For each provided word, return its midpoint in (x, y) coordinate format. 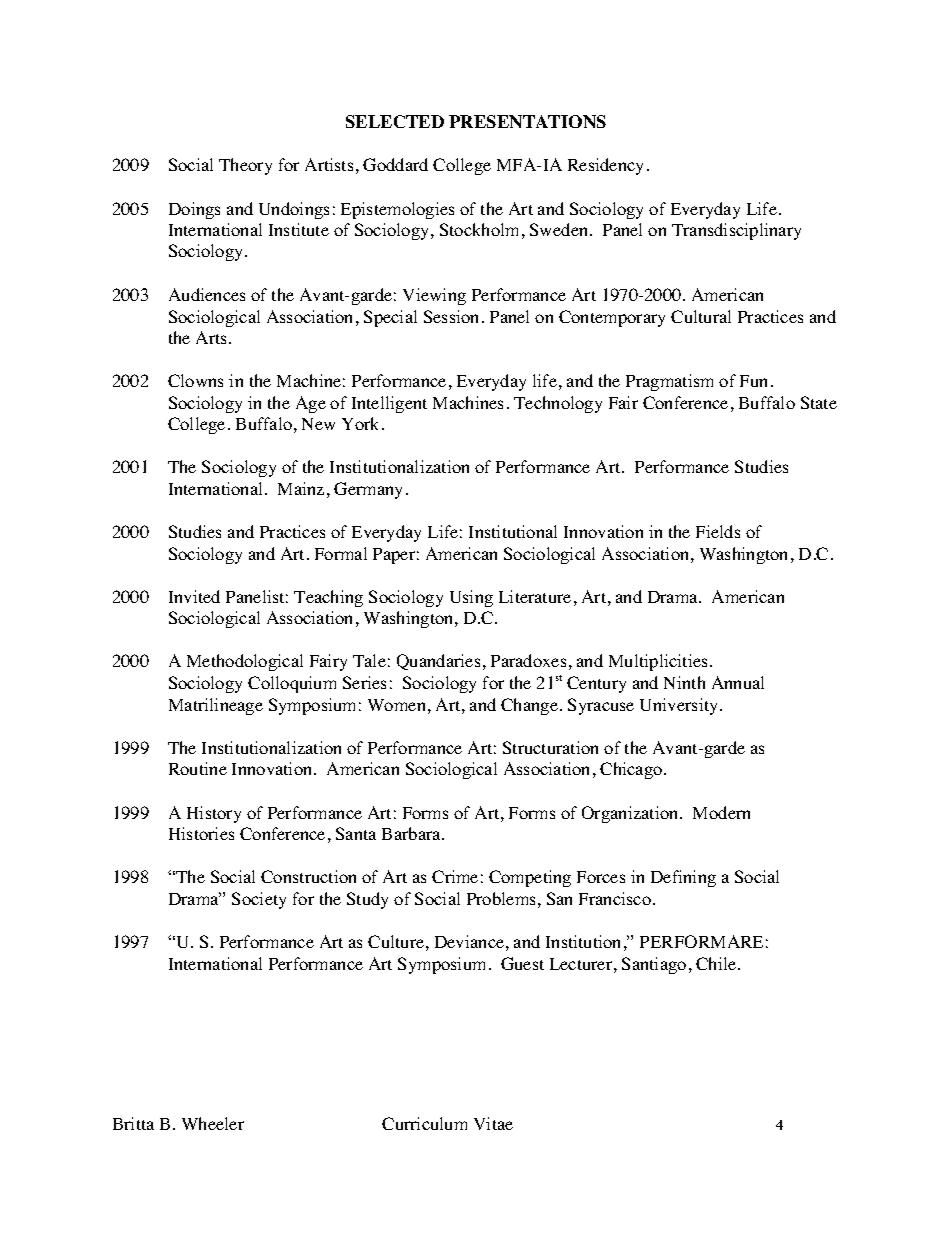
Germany (368, 490)
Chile (717, 963)
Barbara (412, 833)
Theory (245, 166)
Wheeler (213, 1123)
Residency (605, 166)
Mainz (301, 488)
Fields (718, 531)
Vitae (493, 1123)
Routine (198, 768)
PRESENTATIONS (527, 121)
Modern (721, 812)
